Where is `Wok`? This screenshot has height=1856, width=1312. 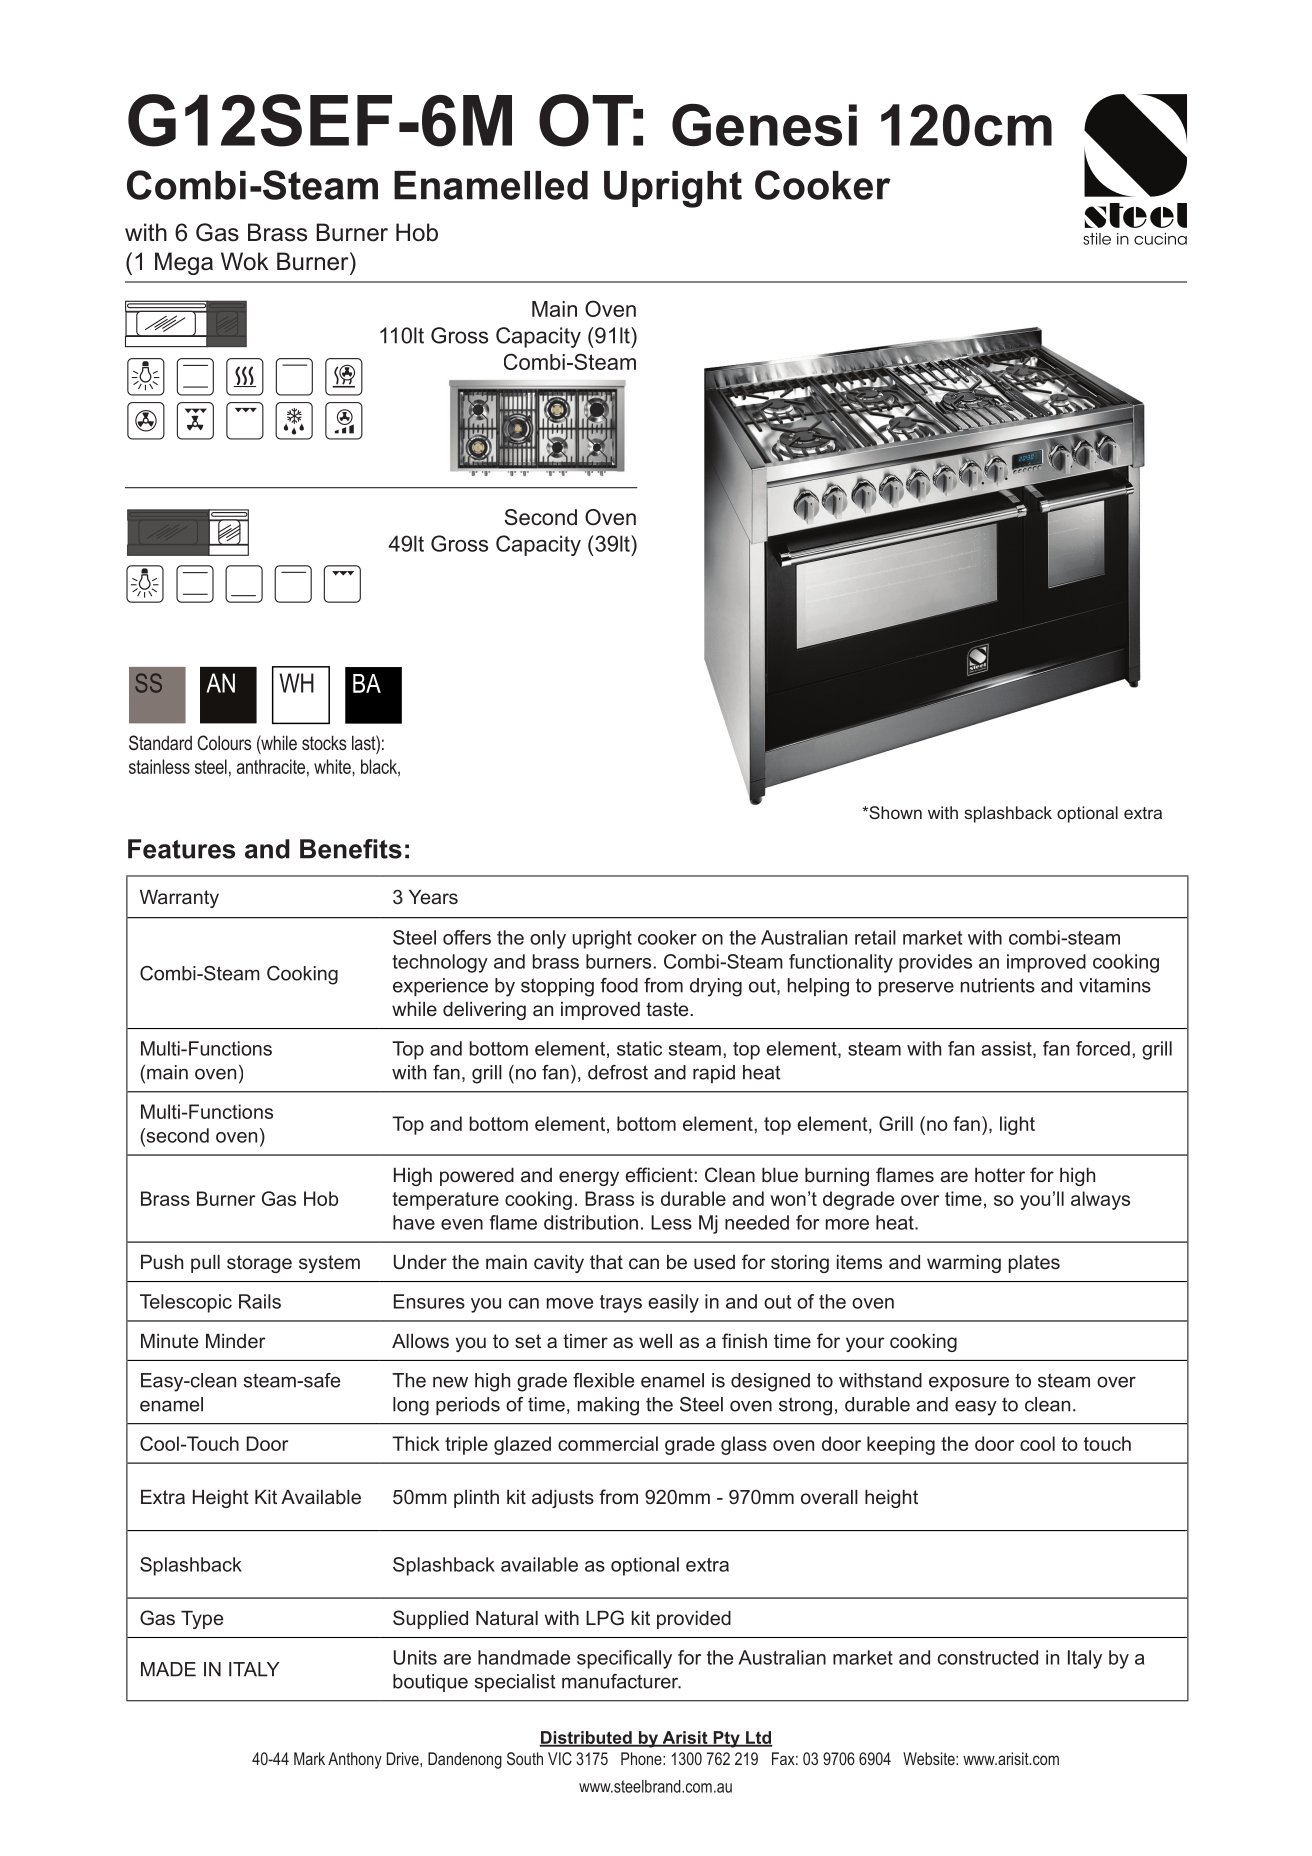 Wok is located at coordinates (244, 261).
